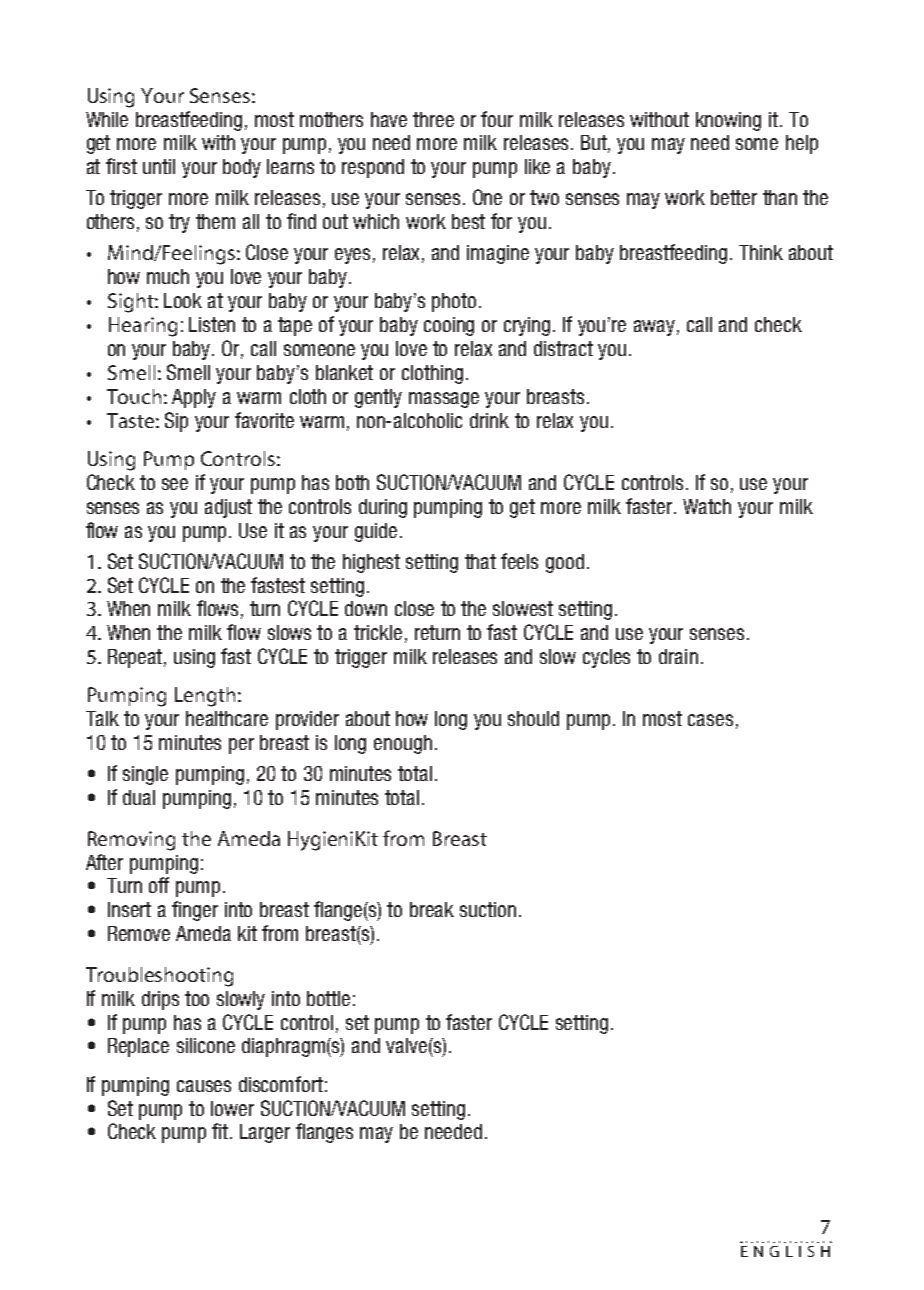 The height and width of the screenshot is (1290, 924). What do you see at coordinates (707, 506) in the screenshot?
I see `Watch` at bounding box center [707, 506].
